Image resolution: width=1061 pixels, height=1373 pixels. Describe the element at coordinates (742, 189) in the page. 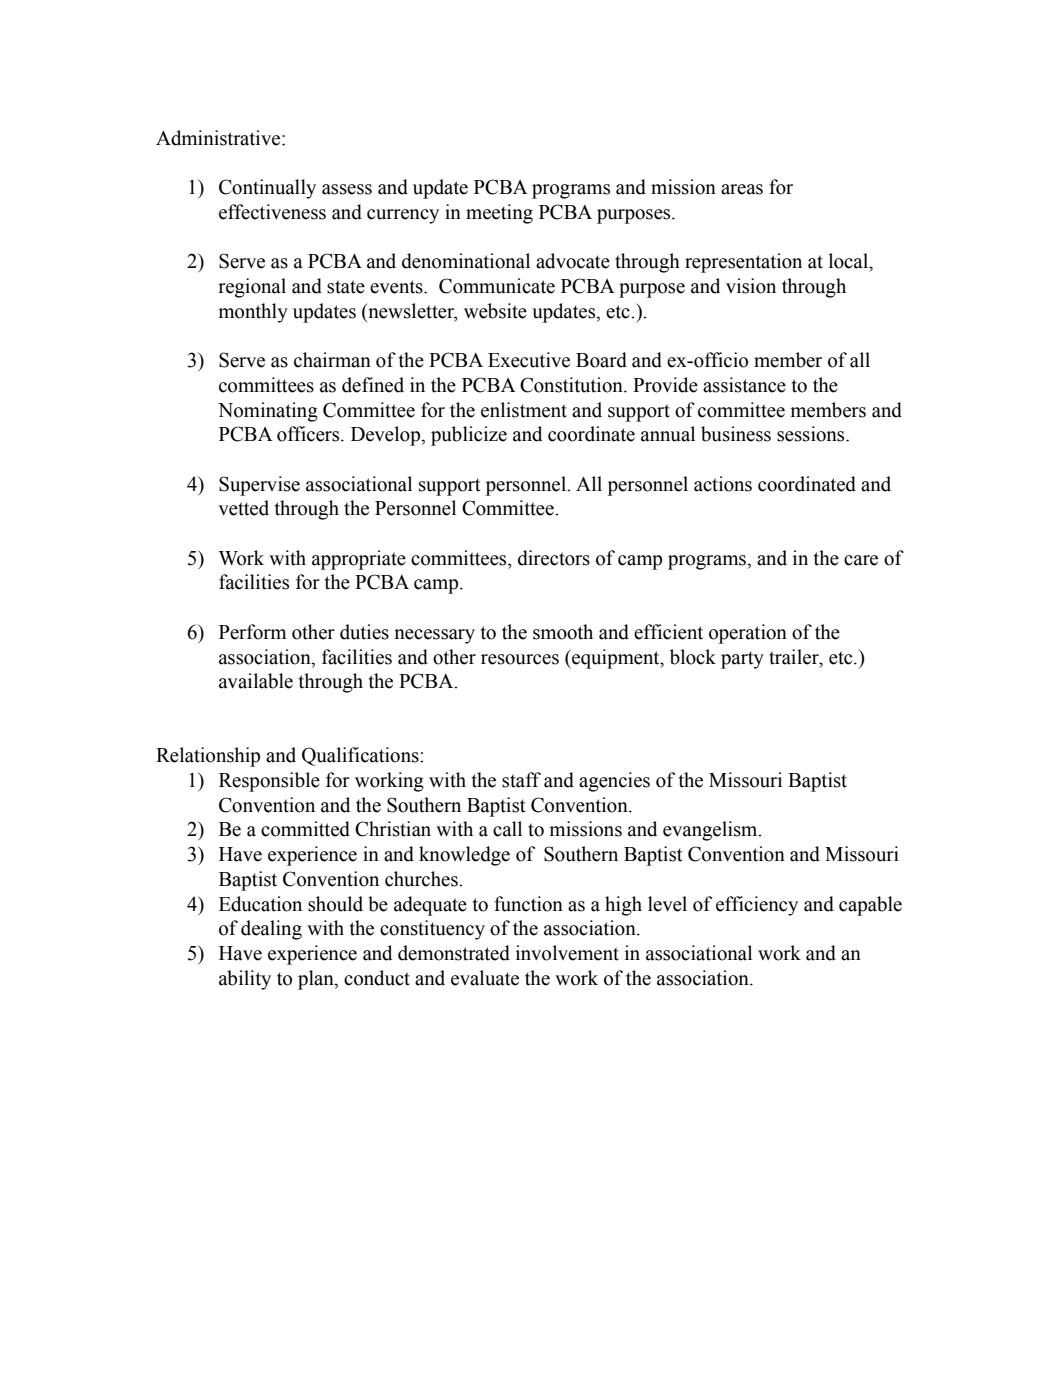

I see `areas` at that location.
